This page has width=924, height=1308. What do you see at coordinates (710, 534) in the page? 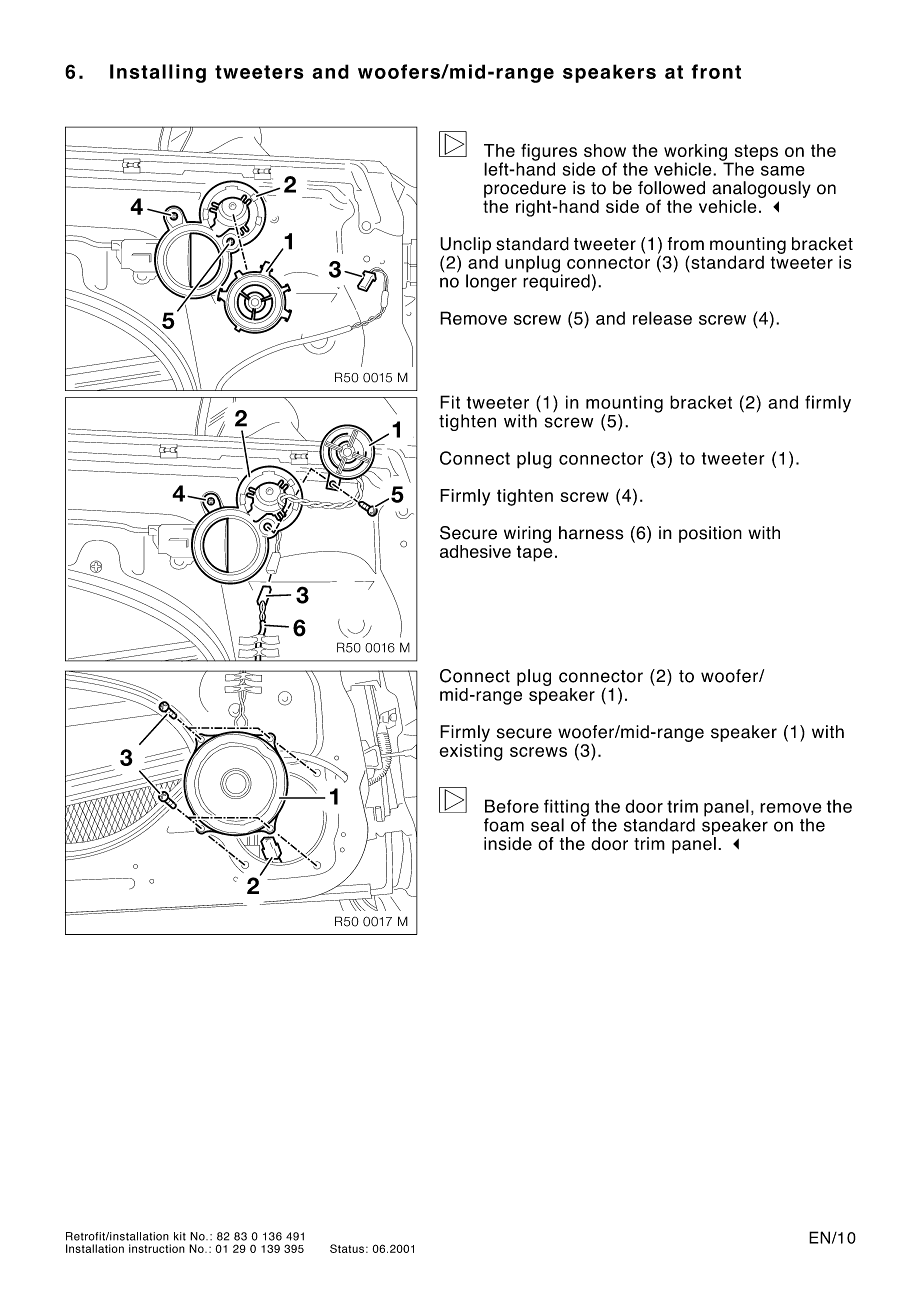
I see `position` at bounding box center [710, 534].
